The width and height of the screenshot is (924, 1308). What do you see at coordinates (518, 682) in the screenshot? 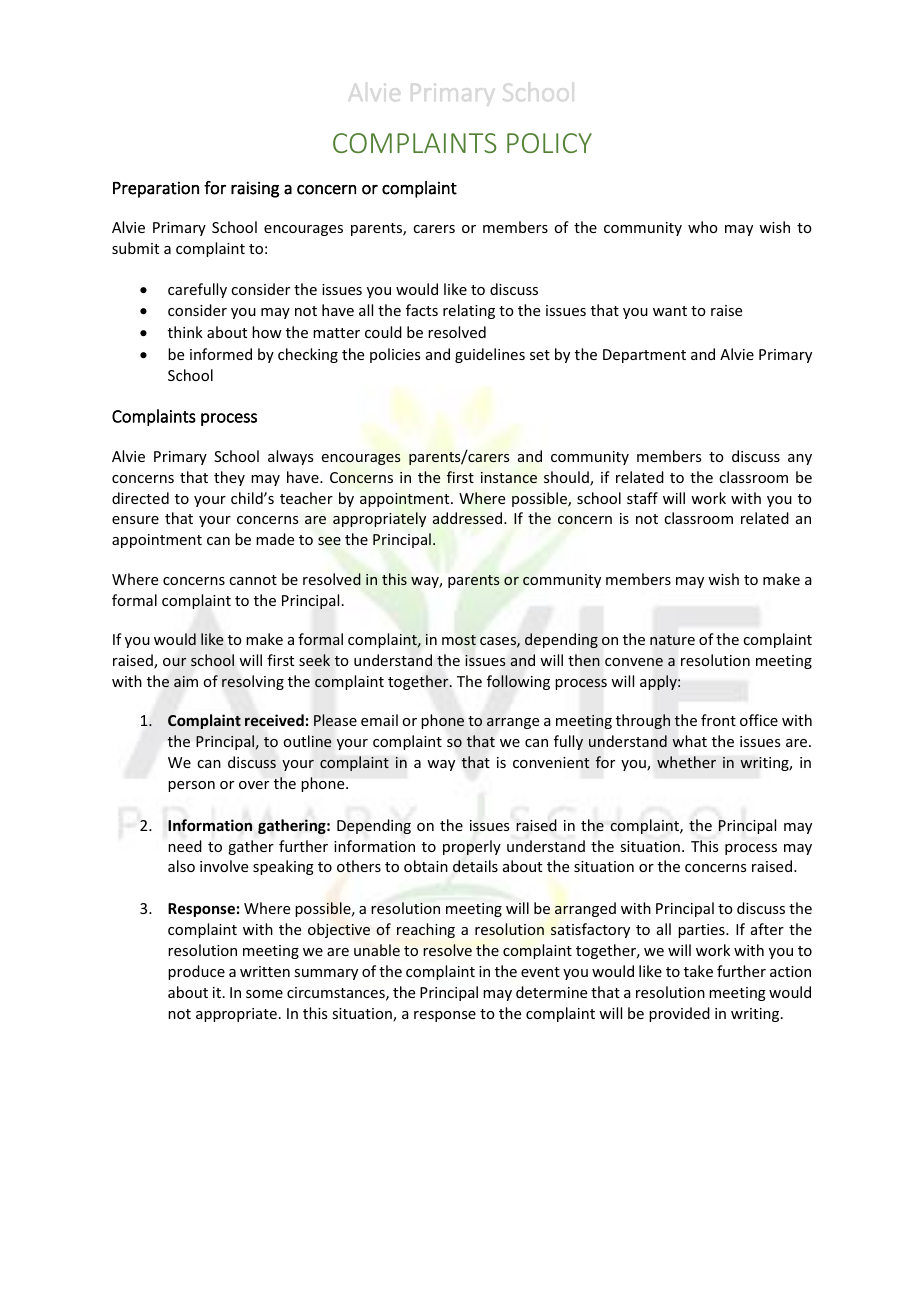
I see `following` at bounding box center [518, 682].
